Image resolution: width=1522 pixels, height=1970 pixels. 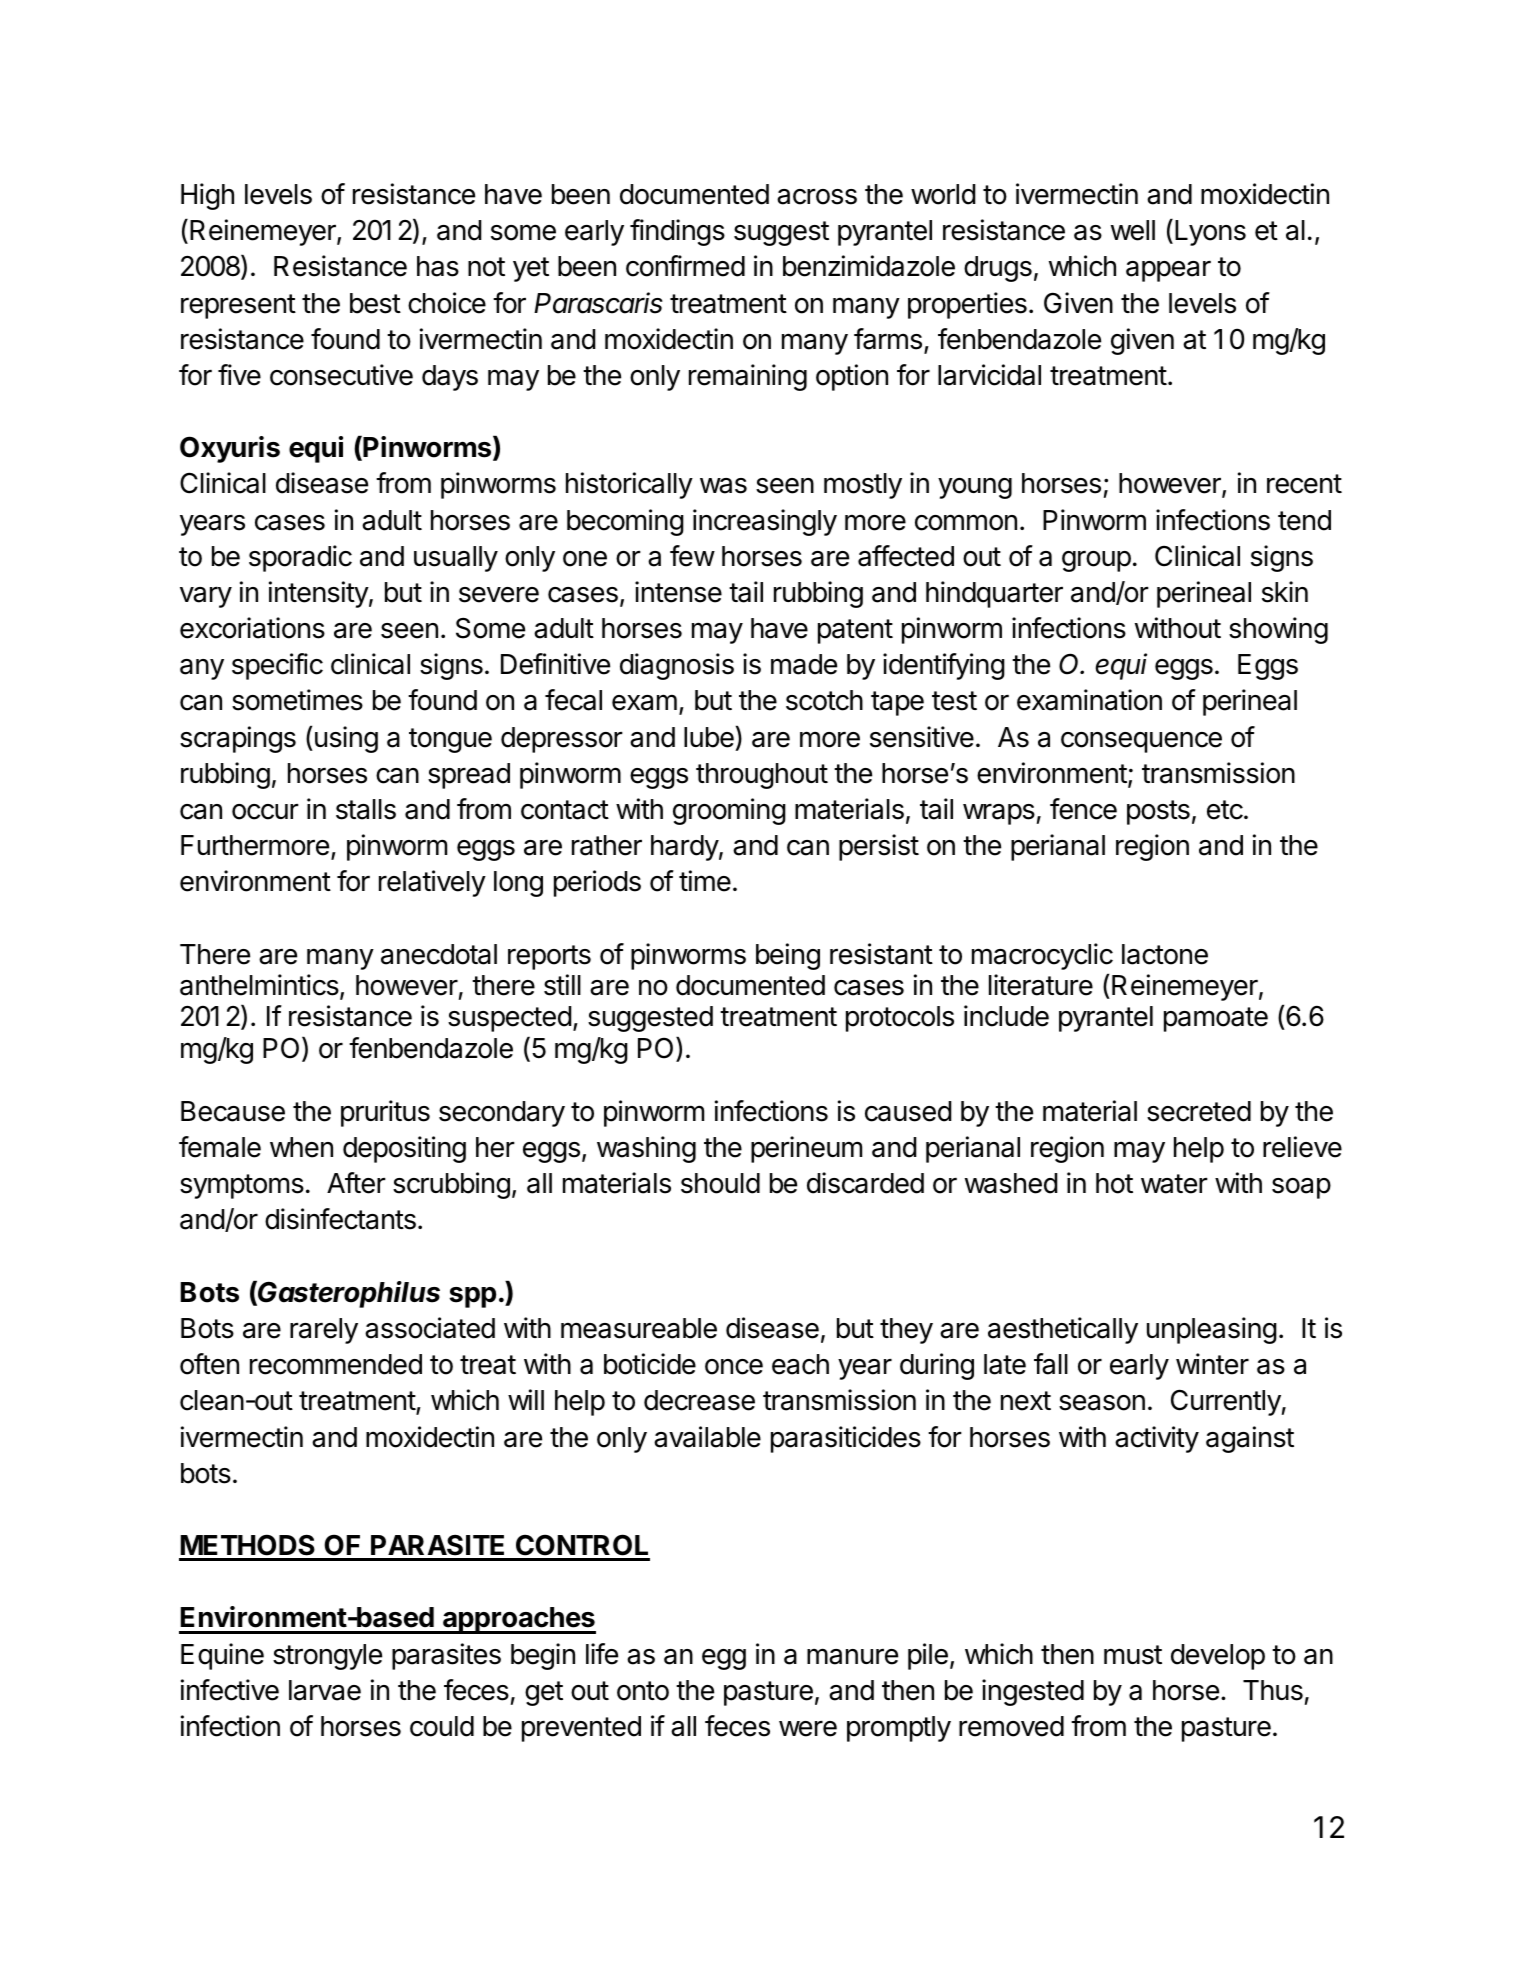 What do you see at coordinates (1210, 233) in the screenshot?
I see `Lyons` at bounding box center [1210, 233].
